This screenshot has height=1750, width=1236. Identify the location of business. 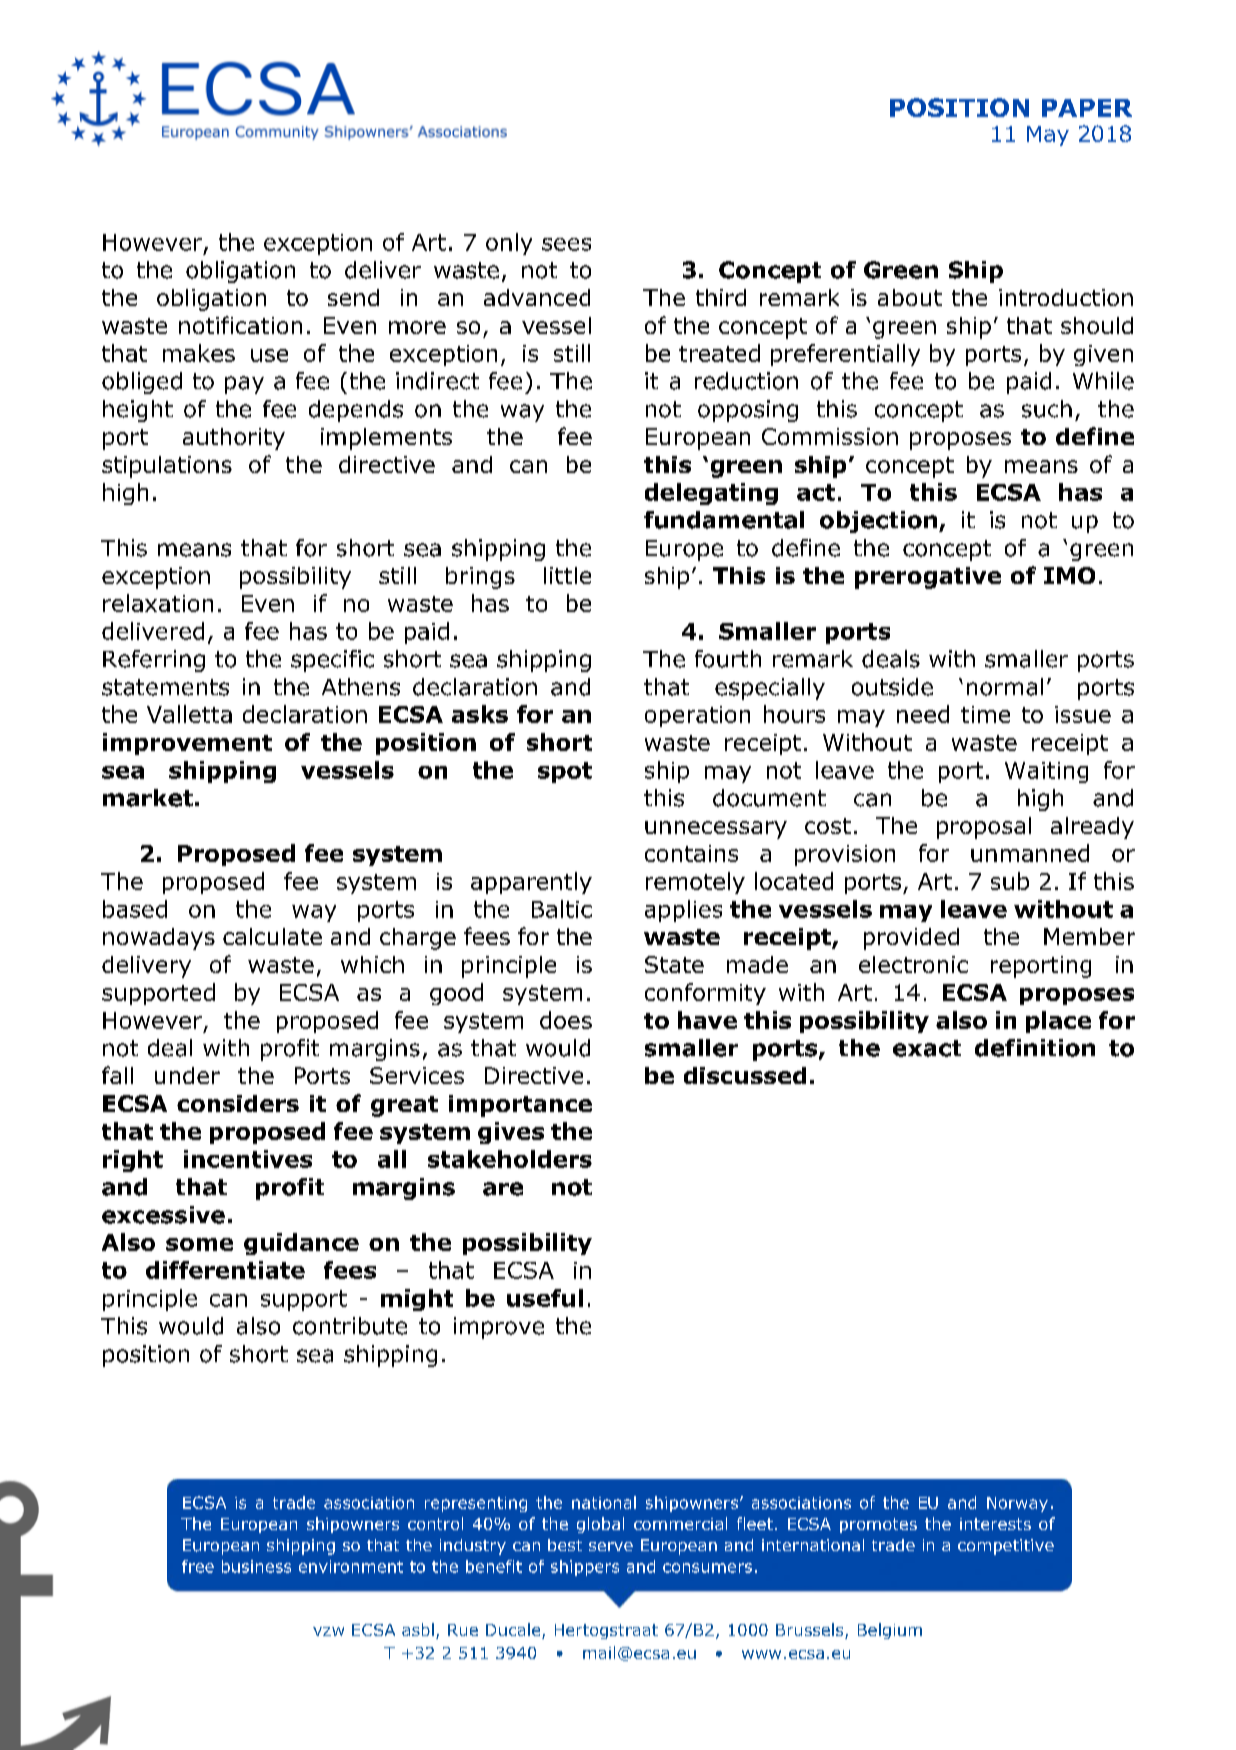
(256, 1566).
